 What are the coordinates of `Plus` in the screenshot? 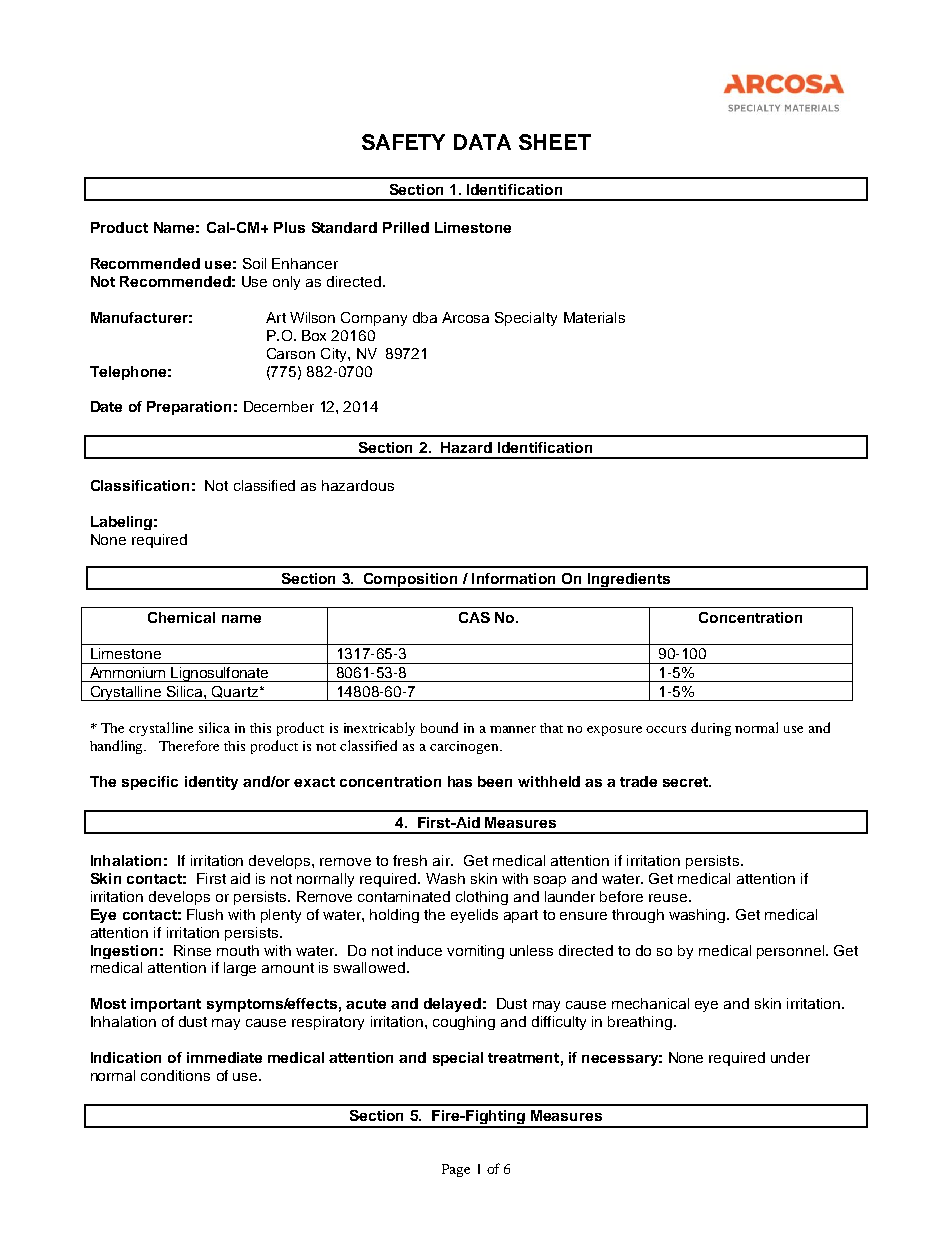 It's located at (289, 227).
